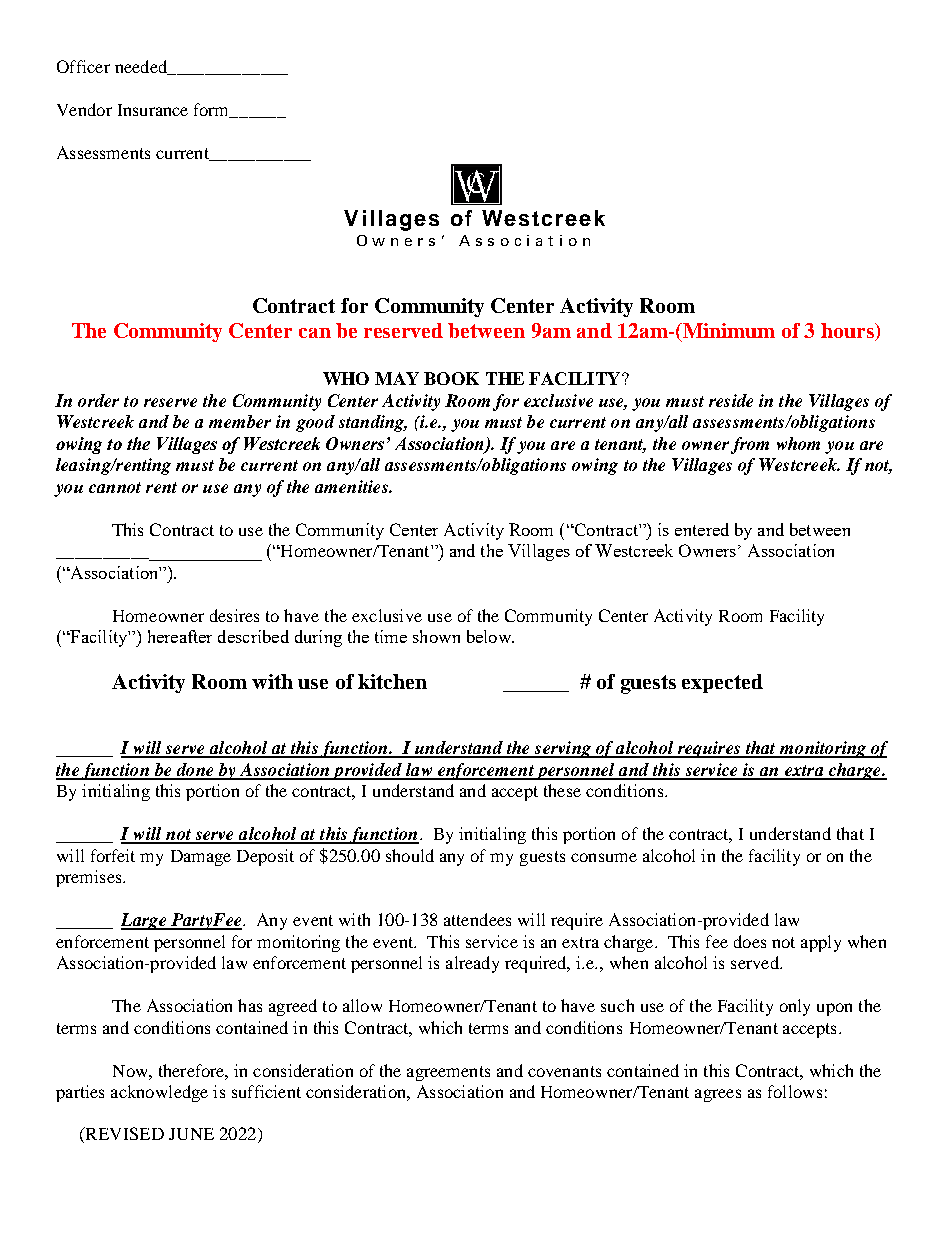  Describe the element at coordinates (722, 683) in the screenshot. I see `expected` at that location.
